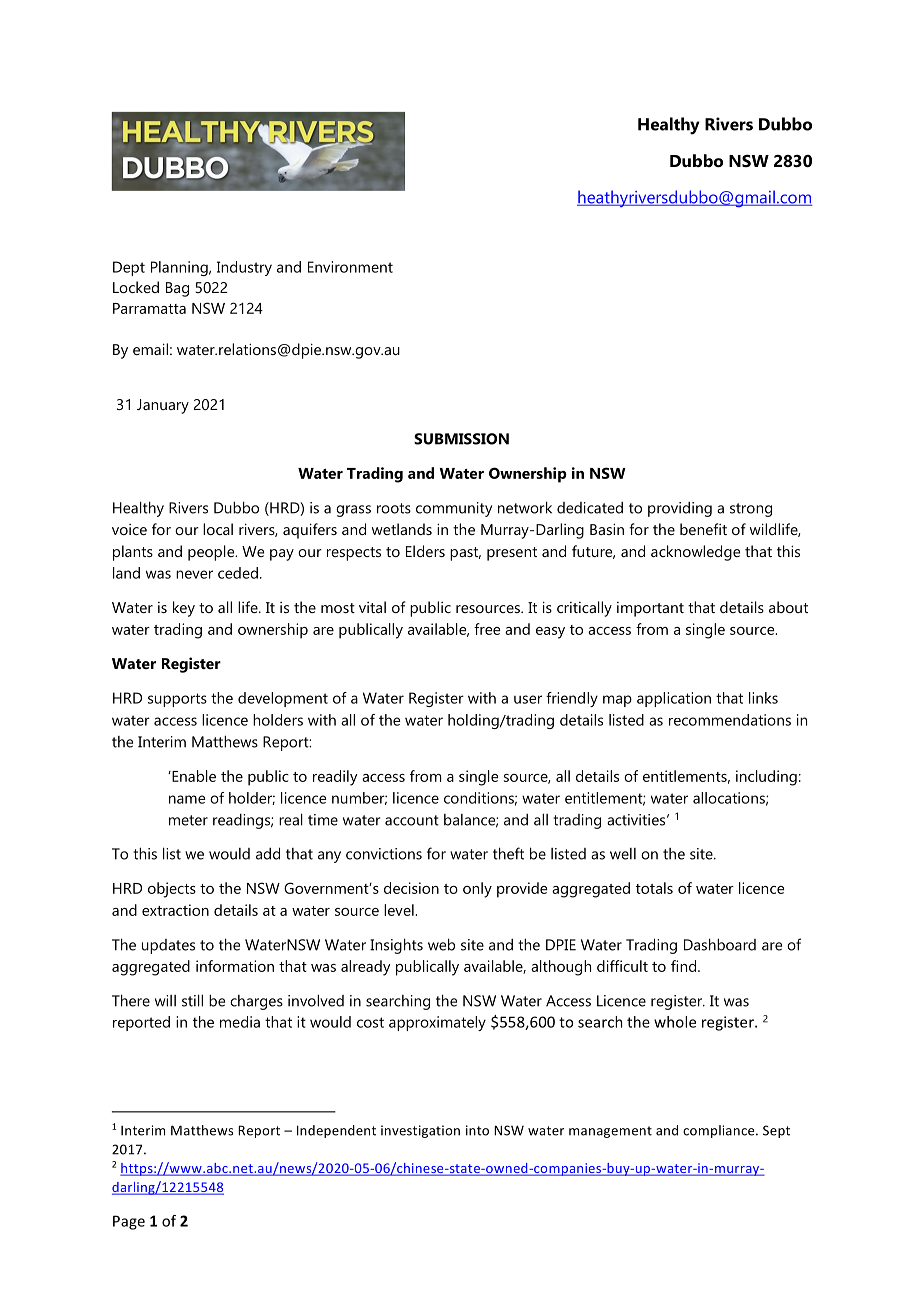 This page has width=924, height=1308. Describe the element at coordinates (730, 720) in the page. I see `recommendations` at that location.
